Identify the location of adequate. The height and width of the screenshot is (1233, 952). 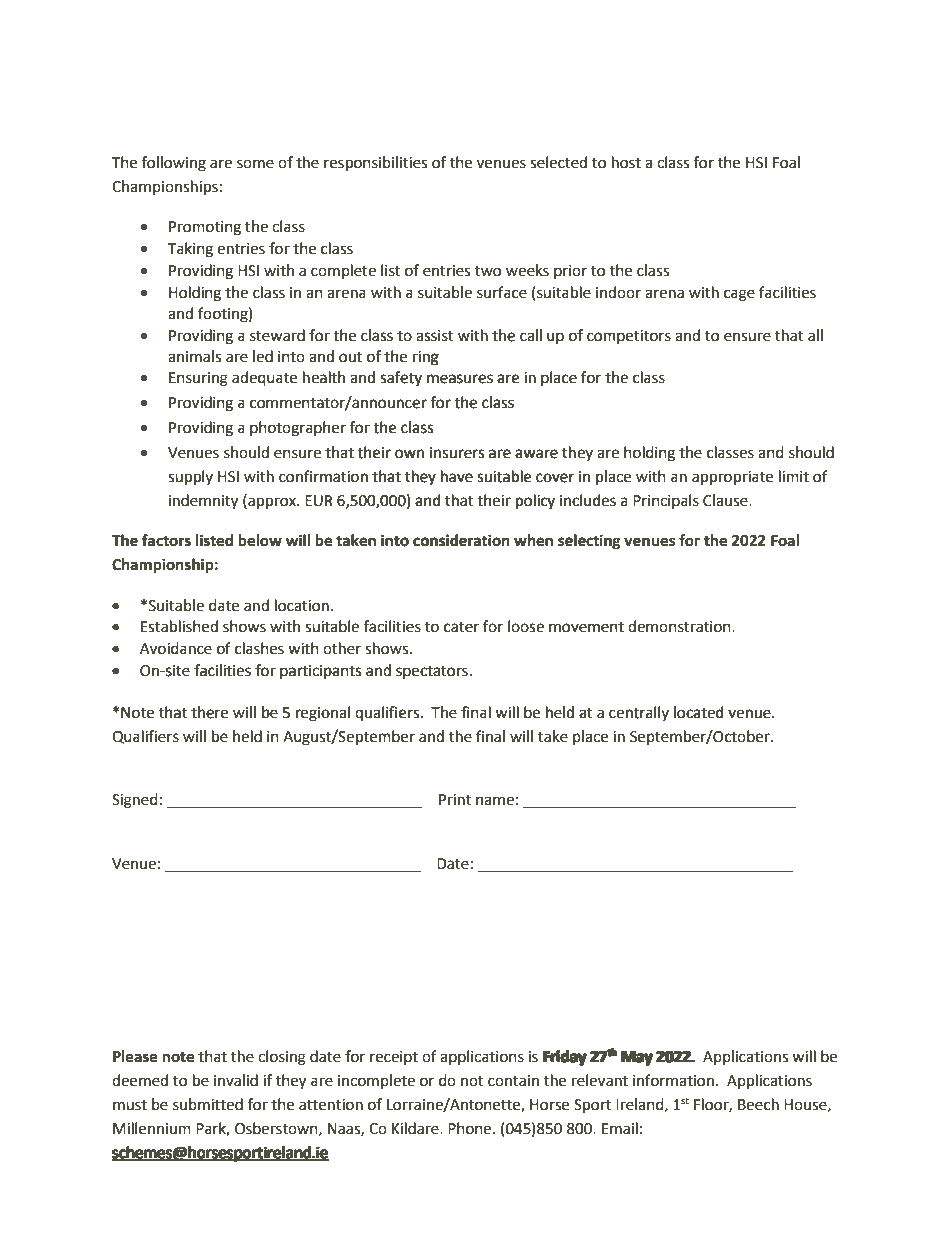
(264, 379).
